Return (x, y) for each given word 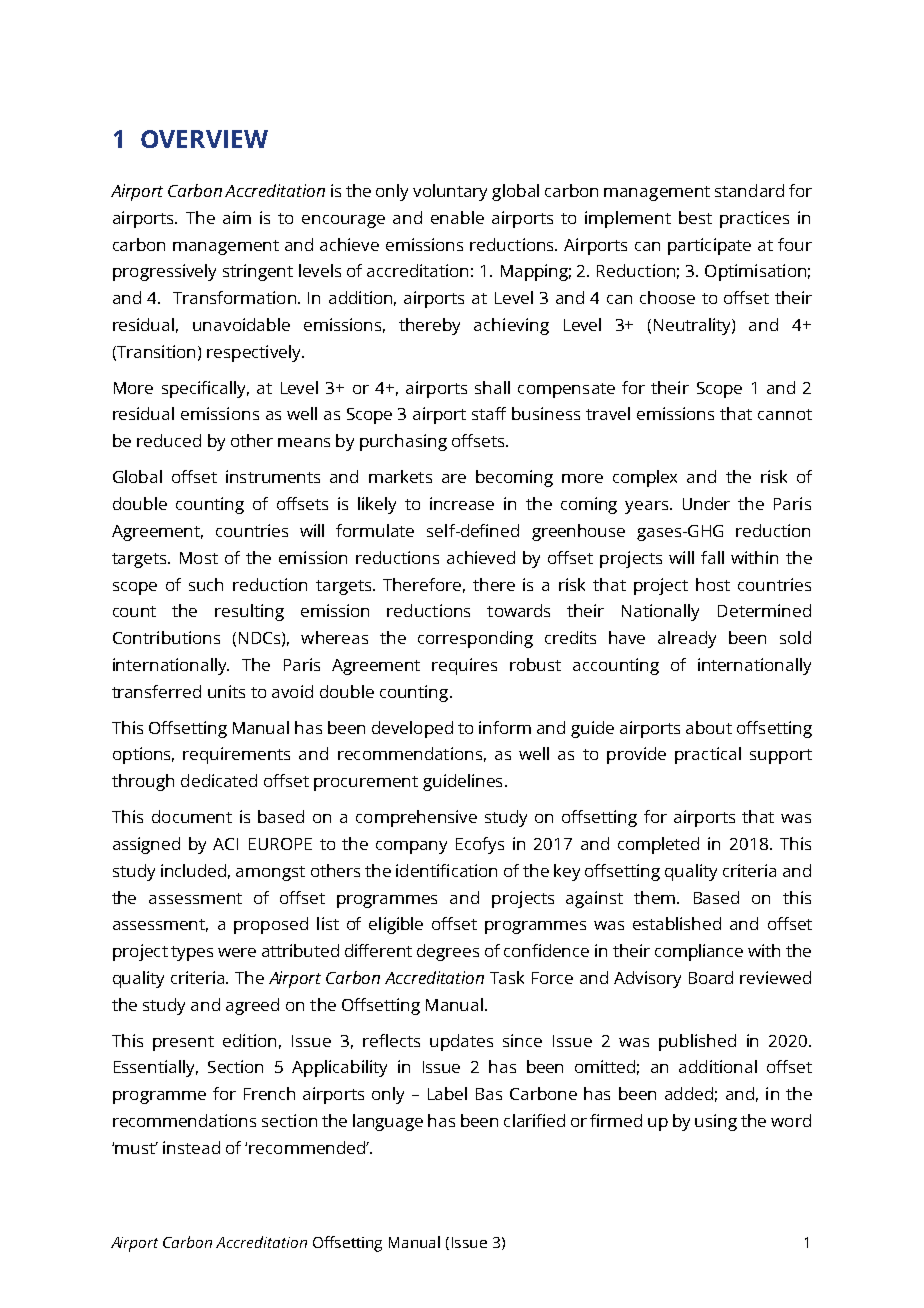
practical (708, 755)
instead (191, 1147)
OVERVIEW (204, 139)
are (454, 478)
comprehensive (416, 818)
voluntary (450, 192)
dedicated (219, 780)
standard (749, 190)
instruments (273, 476)
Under (706, 503)
